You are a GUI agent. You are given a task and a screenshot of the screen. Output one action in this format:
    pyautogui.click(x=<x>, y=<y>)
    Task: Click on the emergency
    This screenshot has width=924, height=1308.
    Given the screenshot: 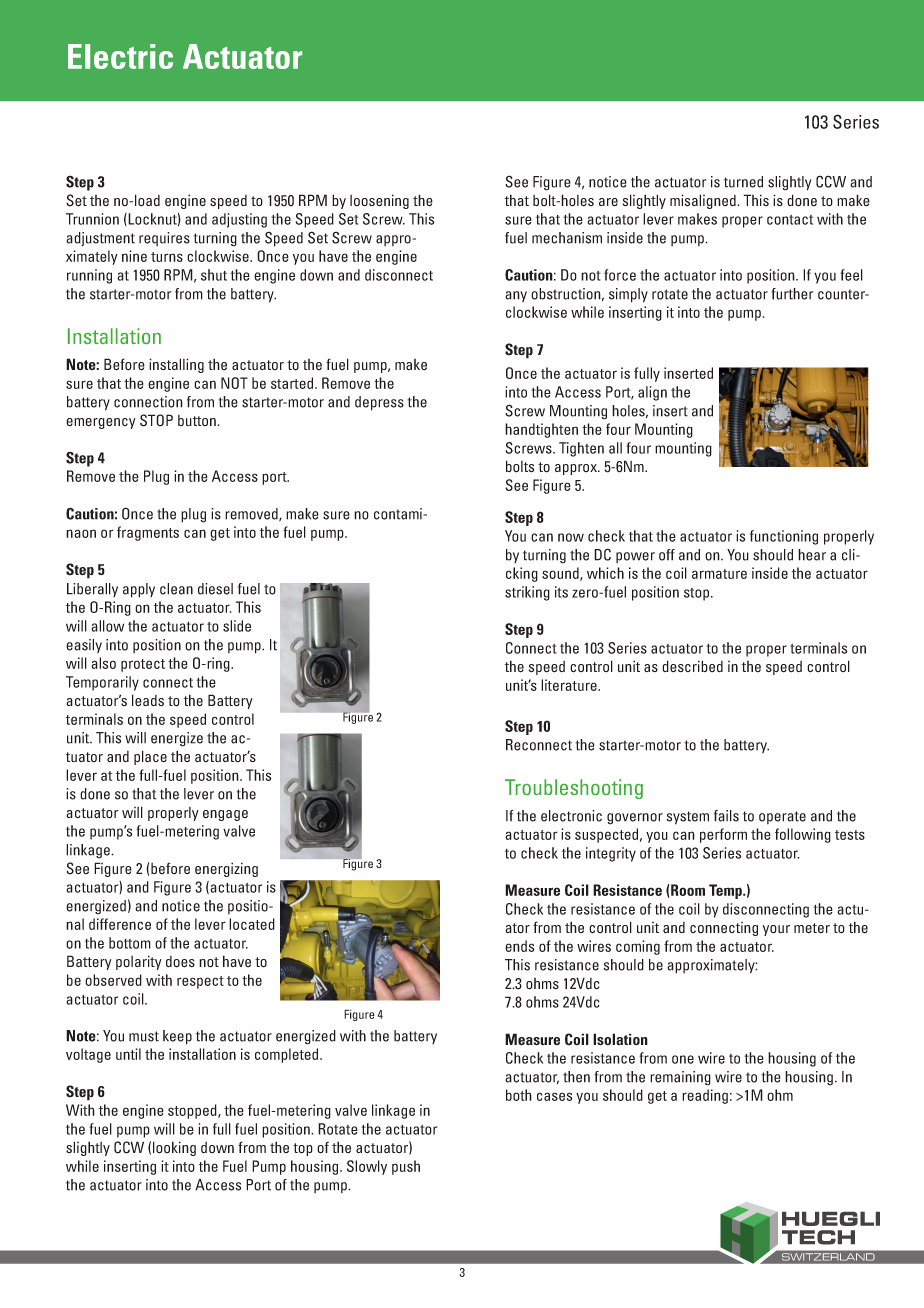 What is the action you would take?
    pyautogui.click(x=101, y=423)
